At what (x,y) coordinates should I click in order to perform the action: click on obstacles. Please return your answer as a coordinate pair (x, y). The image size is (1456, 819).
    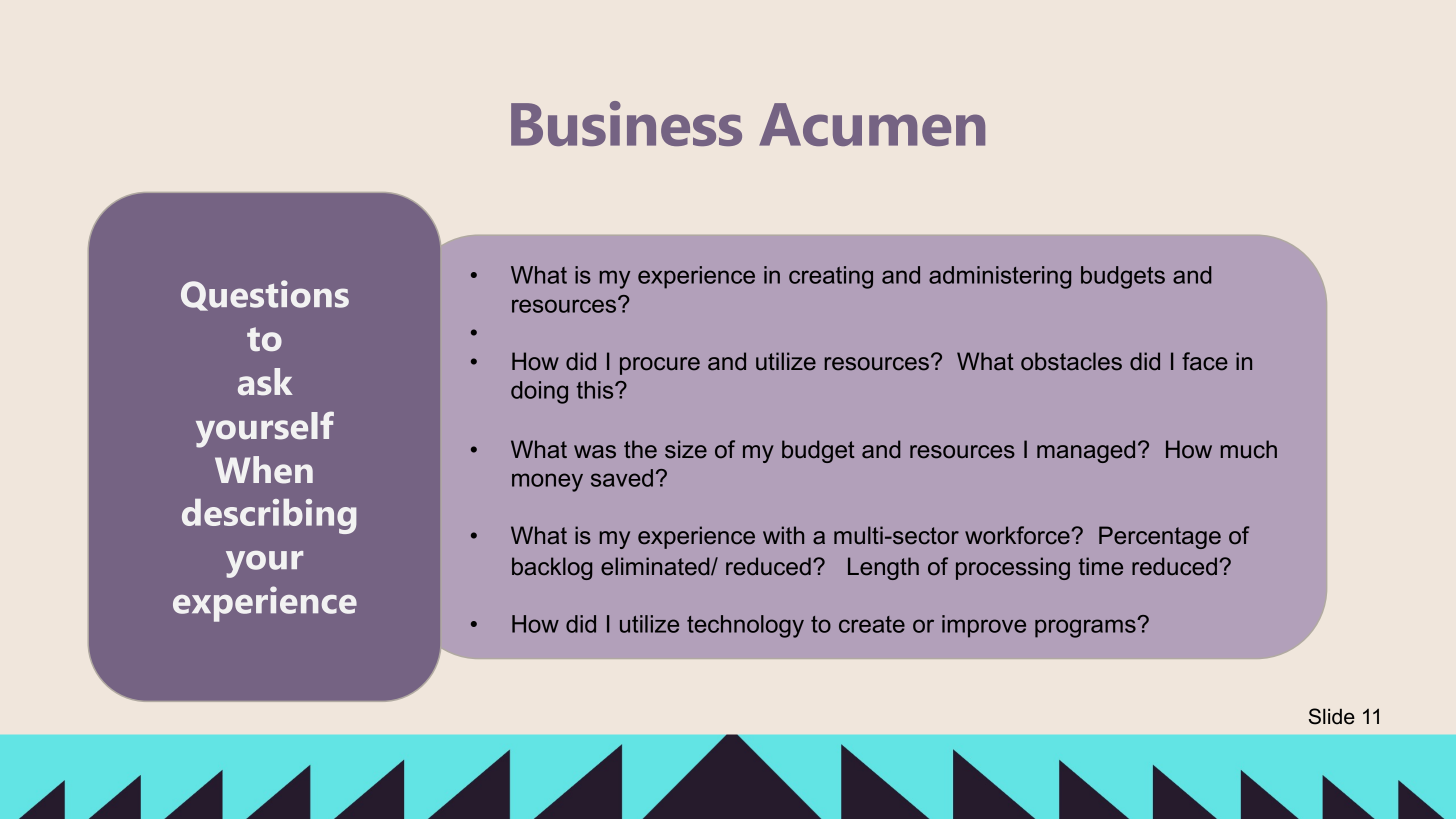
    Looking at the image, I should click on (1071, 361).
